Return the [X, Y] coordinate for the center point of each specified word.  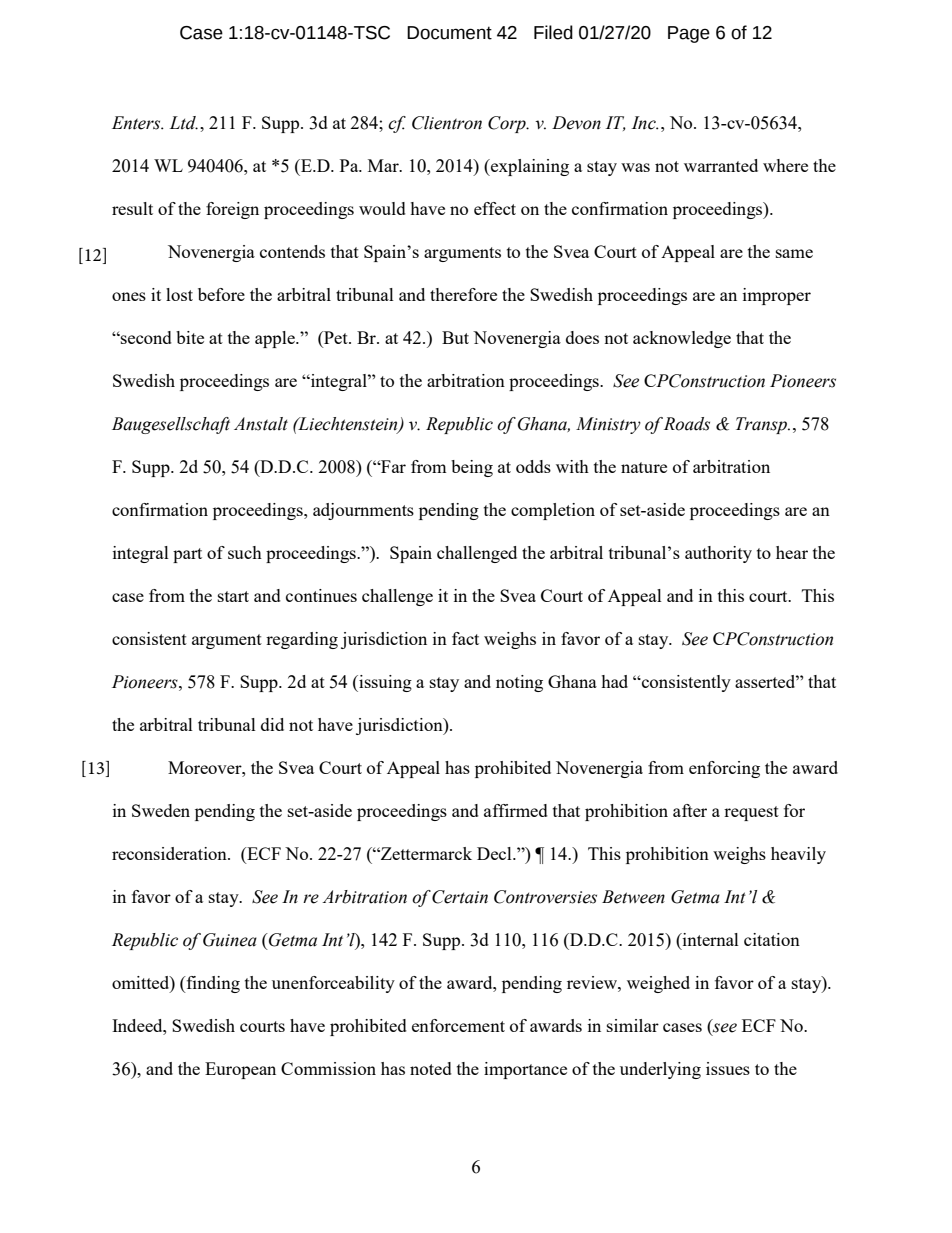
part [187, 555]
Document [449, 33]
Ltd [183, 123]
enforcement [458, 1025]
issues [728, 1068]
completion [553, 511]
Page [689, 34]
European [240, 1070]
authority [718, 554]
